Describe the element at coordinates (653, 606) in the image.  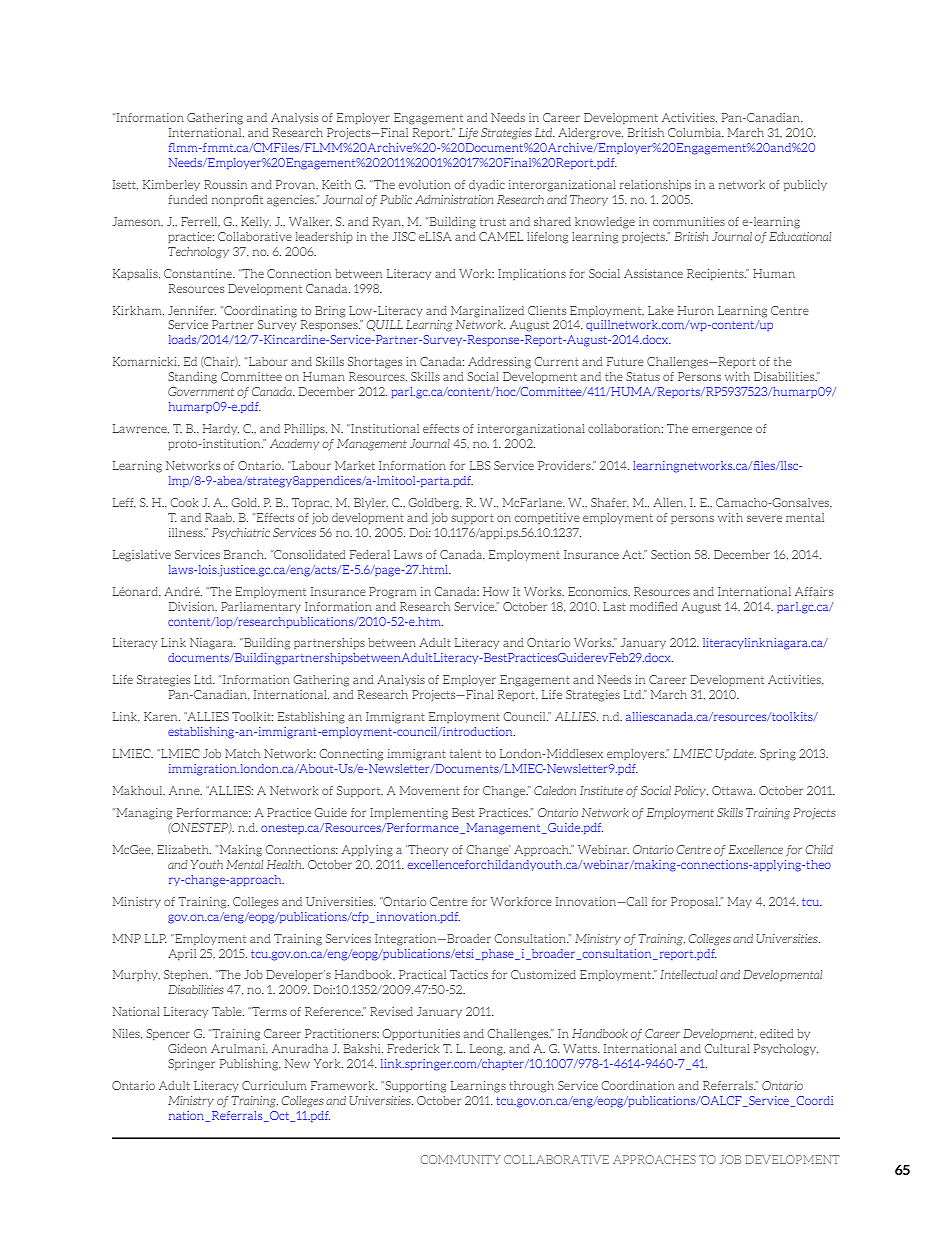
I see `modified` at that location.
